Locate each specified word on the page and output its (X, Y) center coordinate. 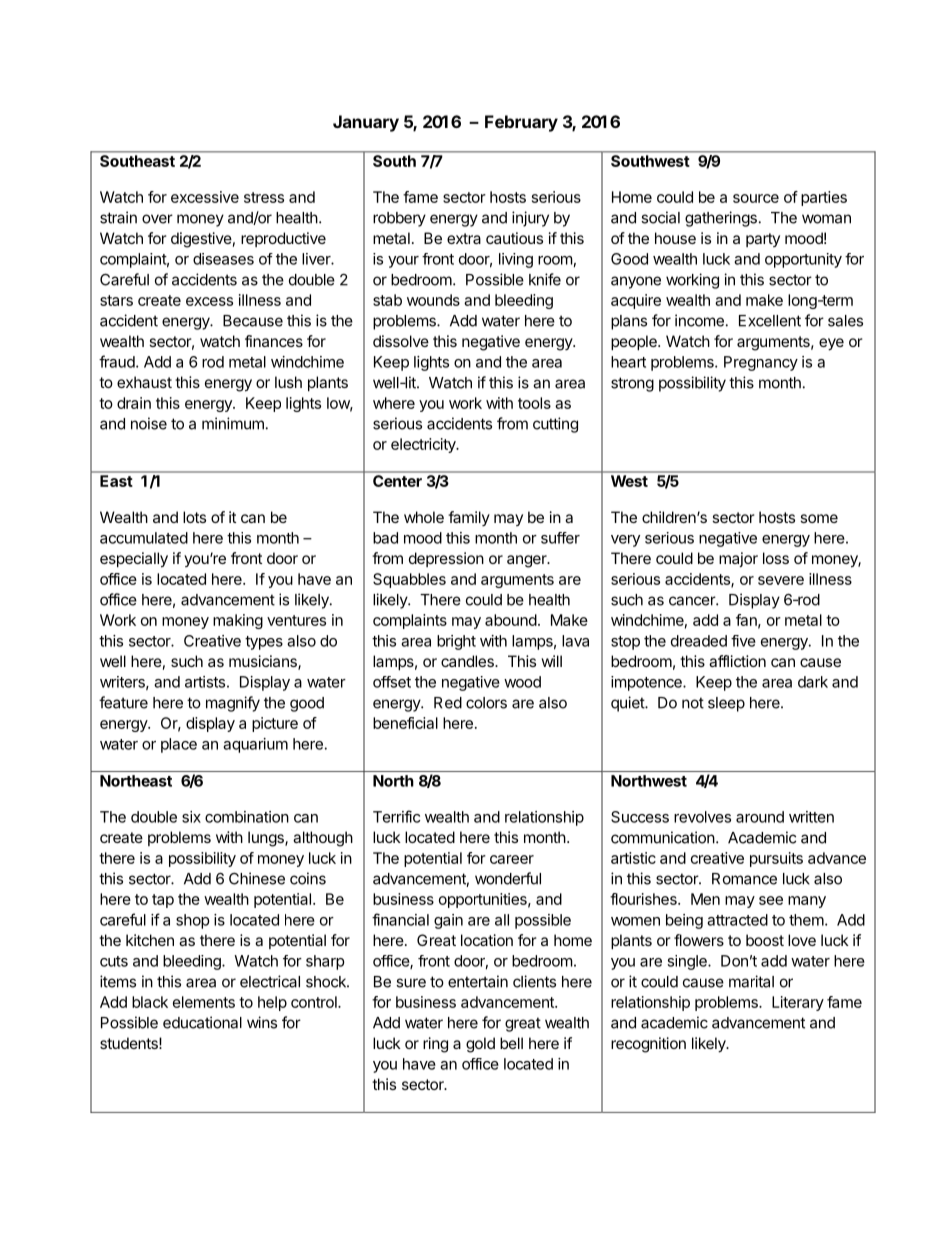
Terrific (396, 816)
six (191, 817)
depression (446, 559)
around (760, 817)
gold (480, 1045)
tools (534, 403)
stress (264, 197)
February (521, 123)
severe (781, 580)
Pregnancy (761, 363)
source (756, 198)
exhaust (144, 382)
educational (202, 1022)
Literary (798, 1003)
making (238, 621)
